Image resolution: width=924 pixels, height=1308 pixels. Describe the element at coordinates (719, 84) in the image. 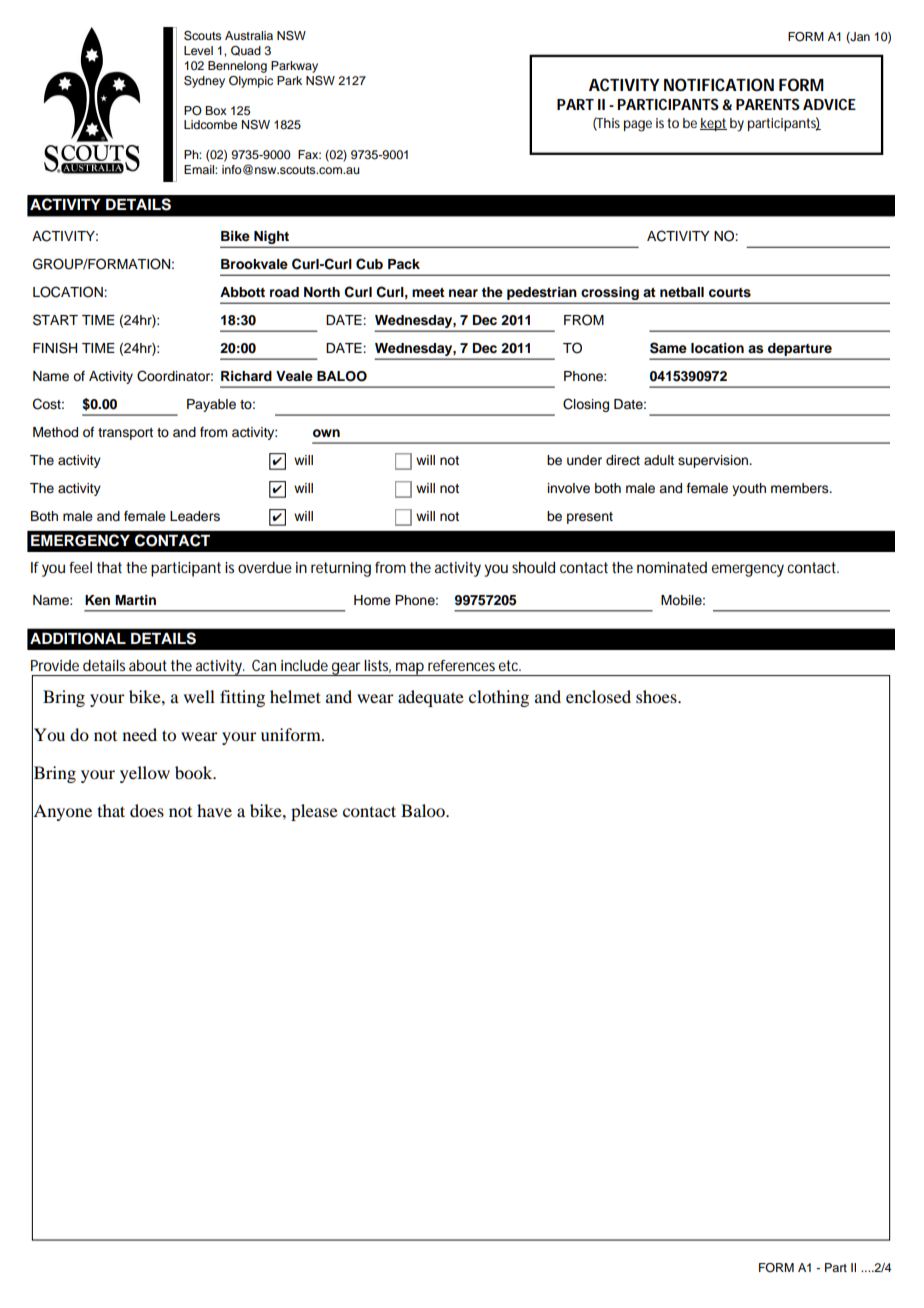

I see `NOTIFICATION` at that location.
